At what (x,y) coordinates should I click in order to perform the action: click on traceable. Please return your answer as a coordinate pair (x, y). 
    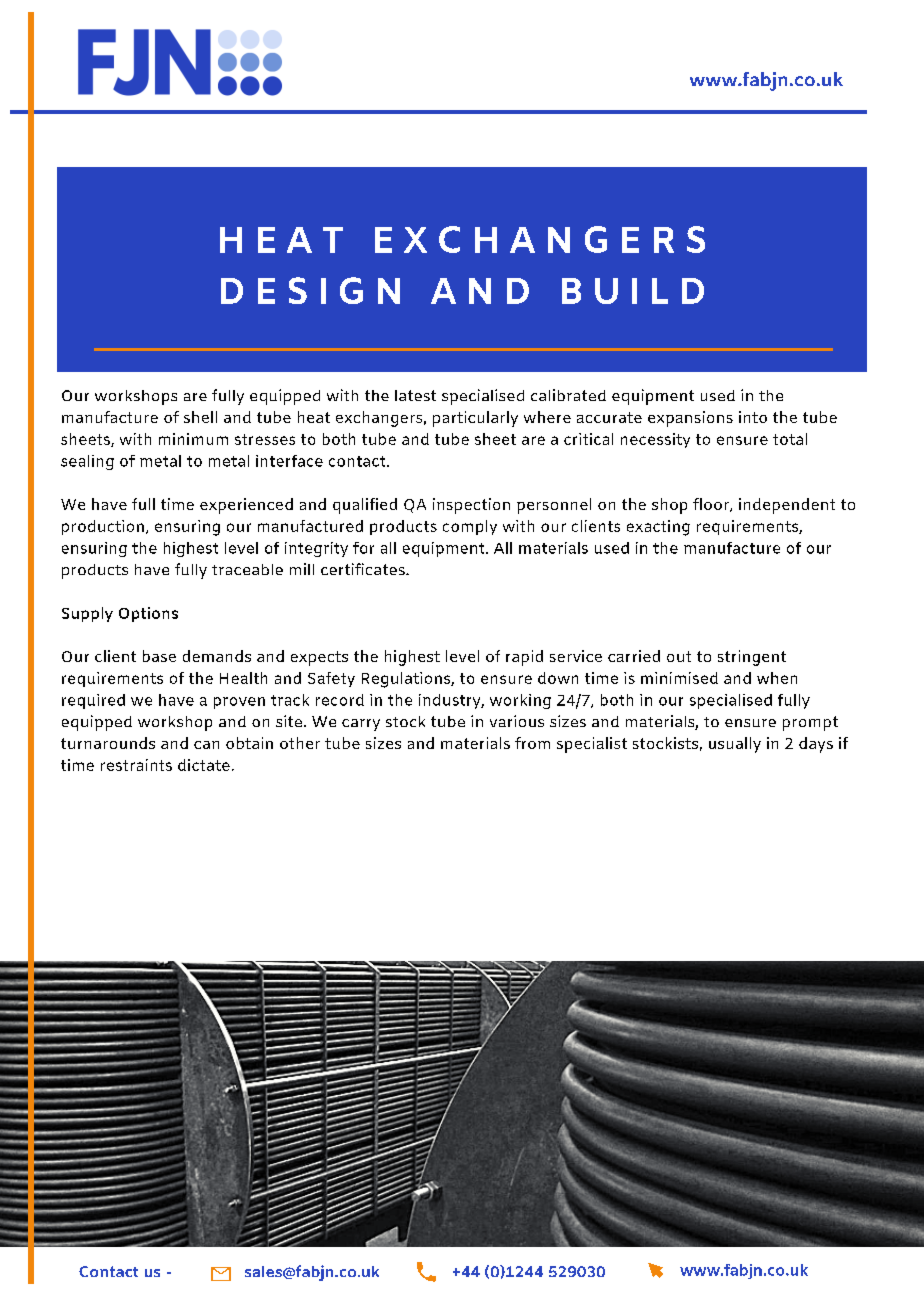
    Looking at the image, I should click on (247, 569).
